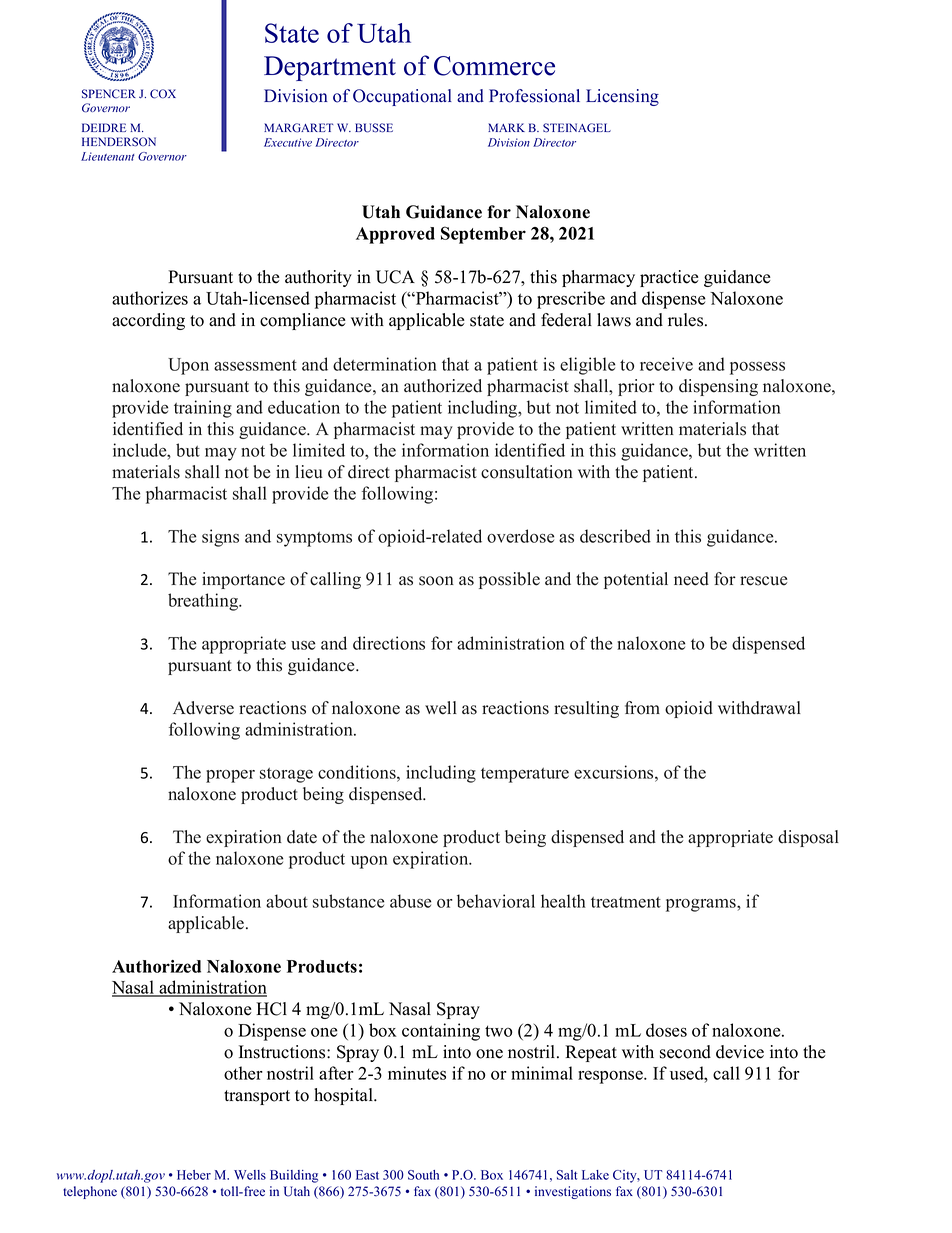  What do you see at coordinates (622, 97) in the document?
I see `Licensing` at bounding box center [622, 97].
